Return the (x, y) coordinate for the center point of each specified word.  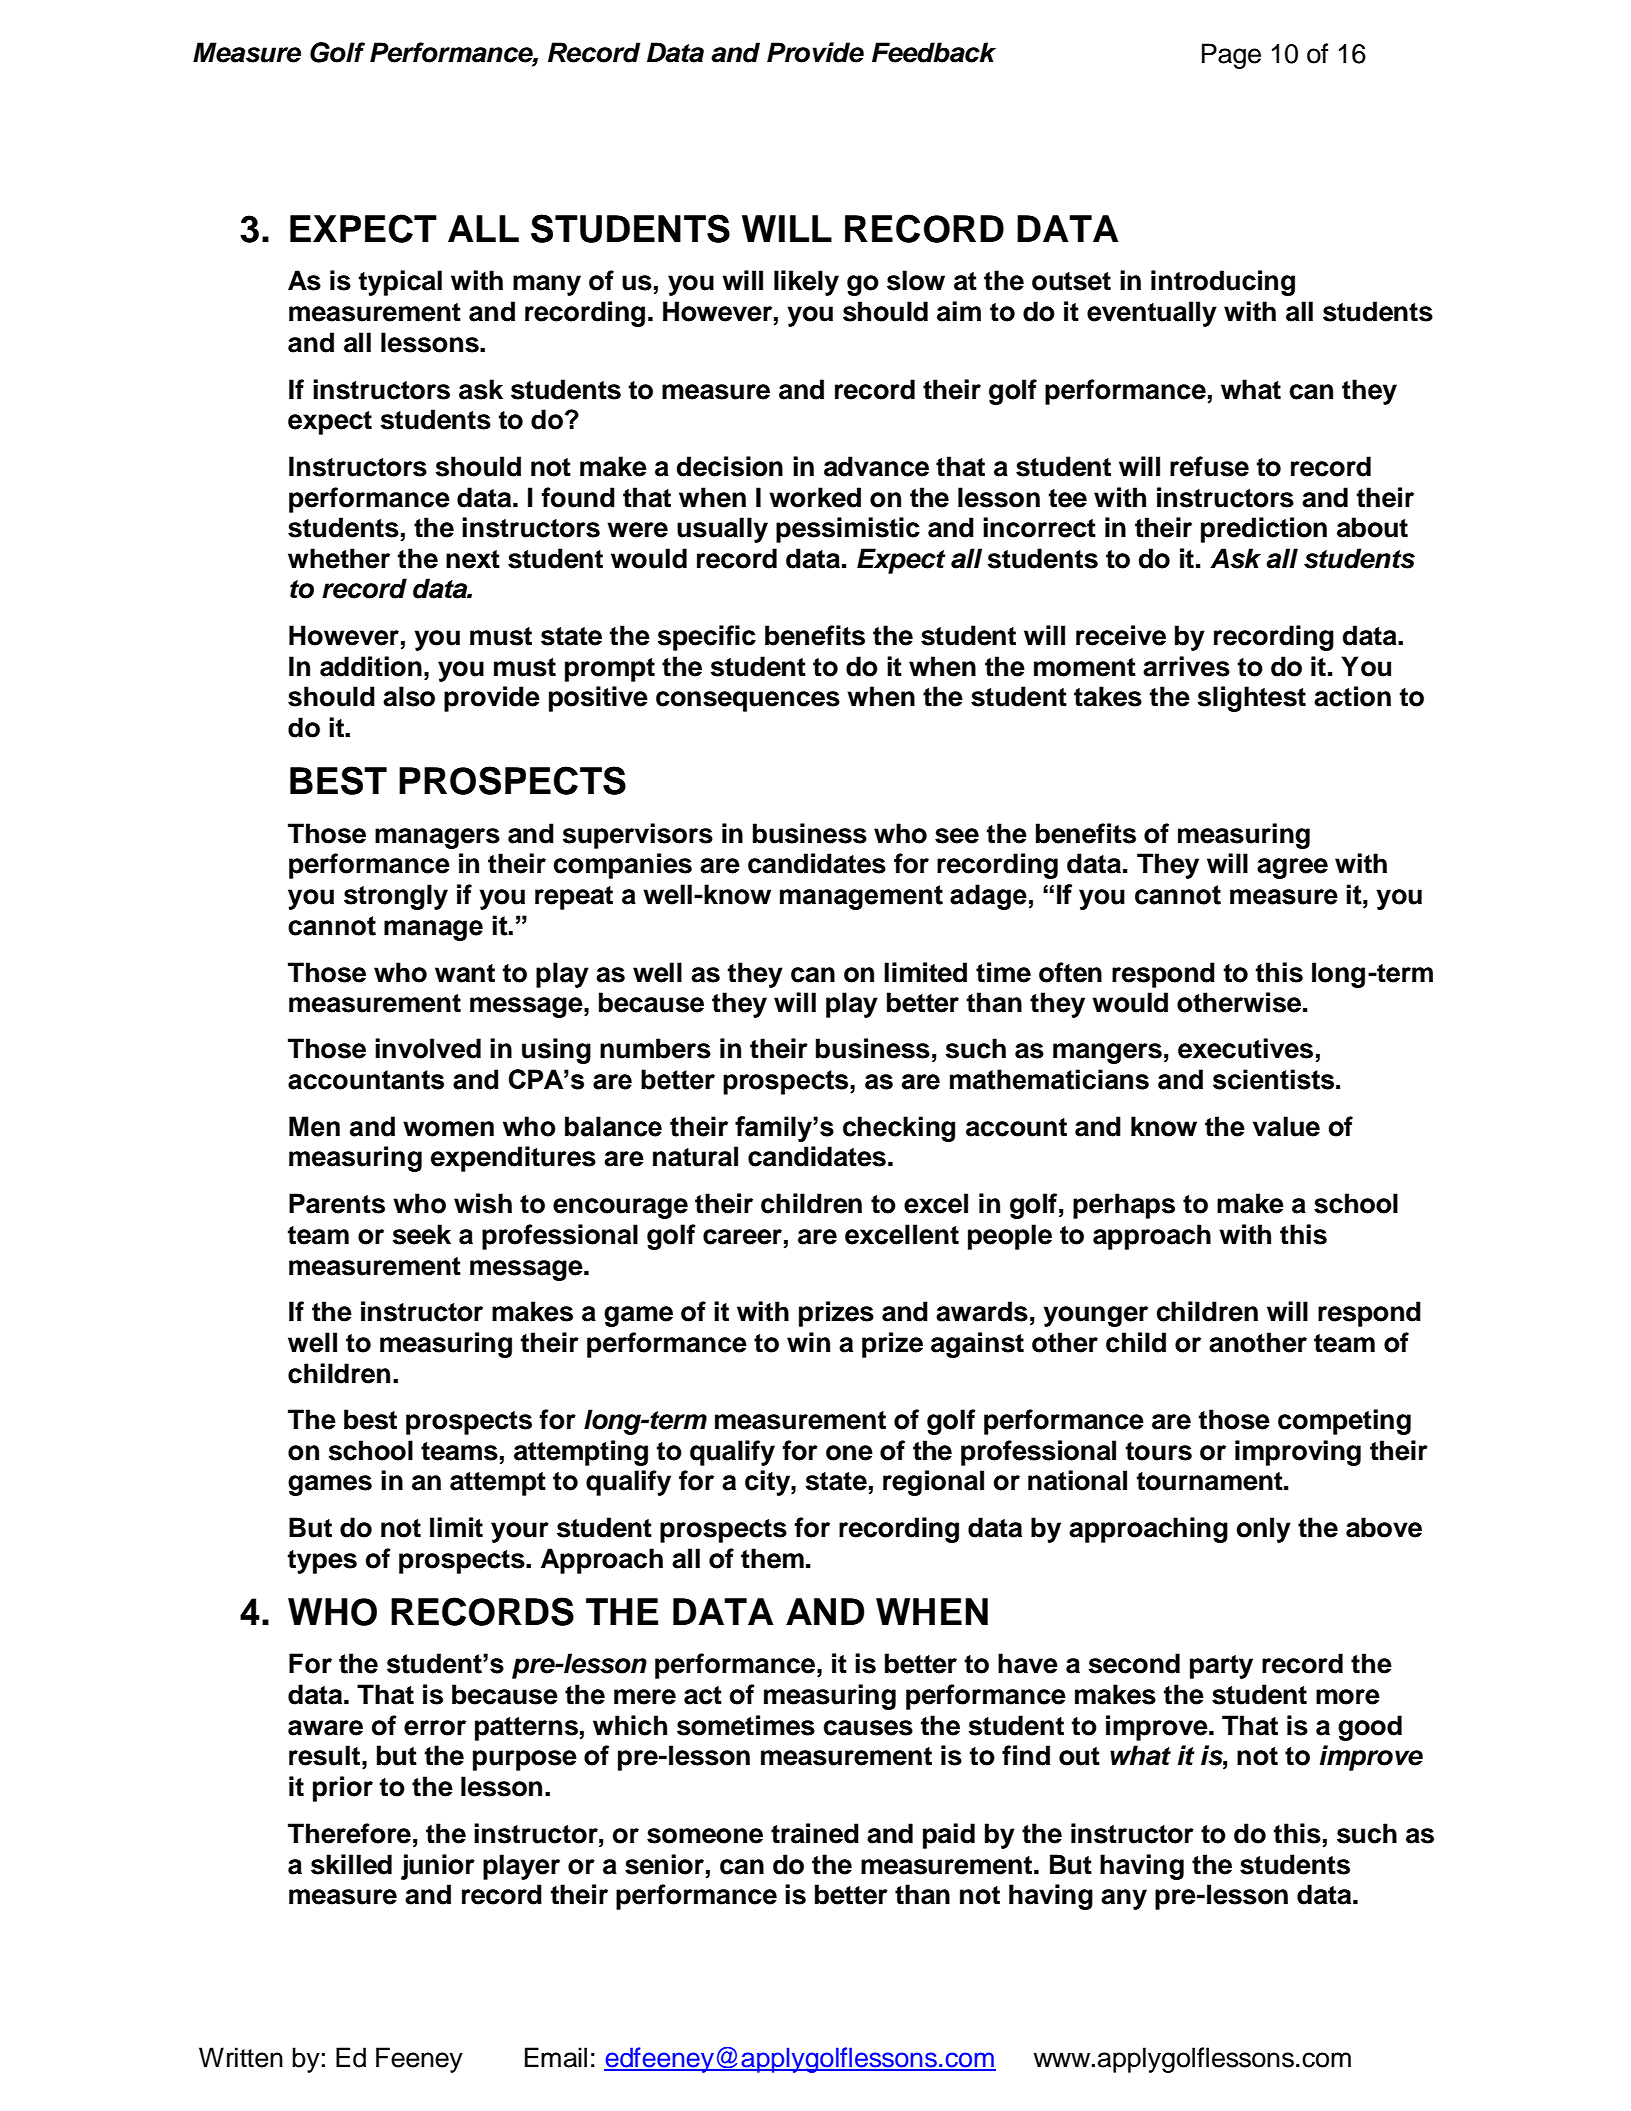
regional (933, 1483)
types (322, 1562)
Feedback (934, 52)
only (1263, 1530)
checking (899, 1129)
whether (339, 558)
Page (1231, 56)
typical (400, 283)
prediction (1264, 530)
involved (428, 1048)
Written (241, 2057)
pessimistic (848, 530)
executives (1245, 1048)
